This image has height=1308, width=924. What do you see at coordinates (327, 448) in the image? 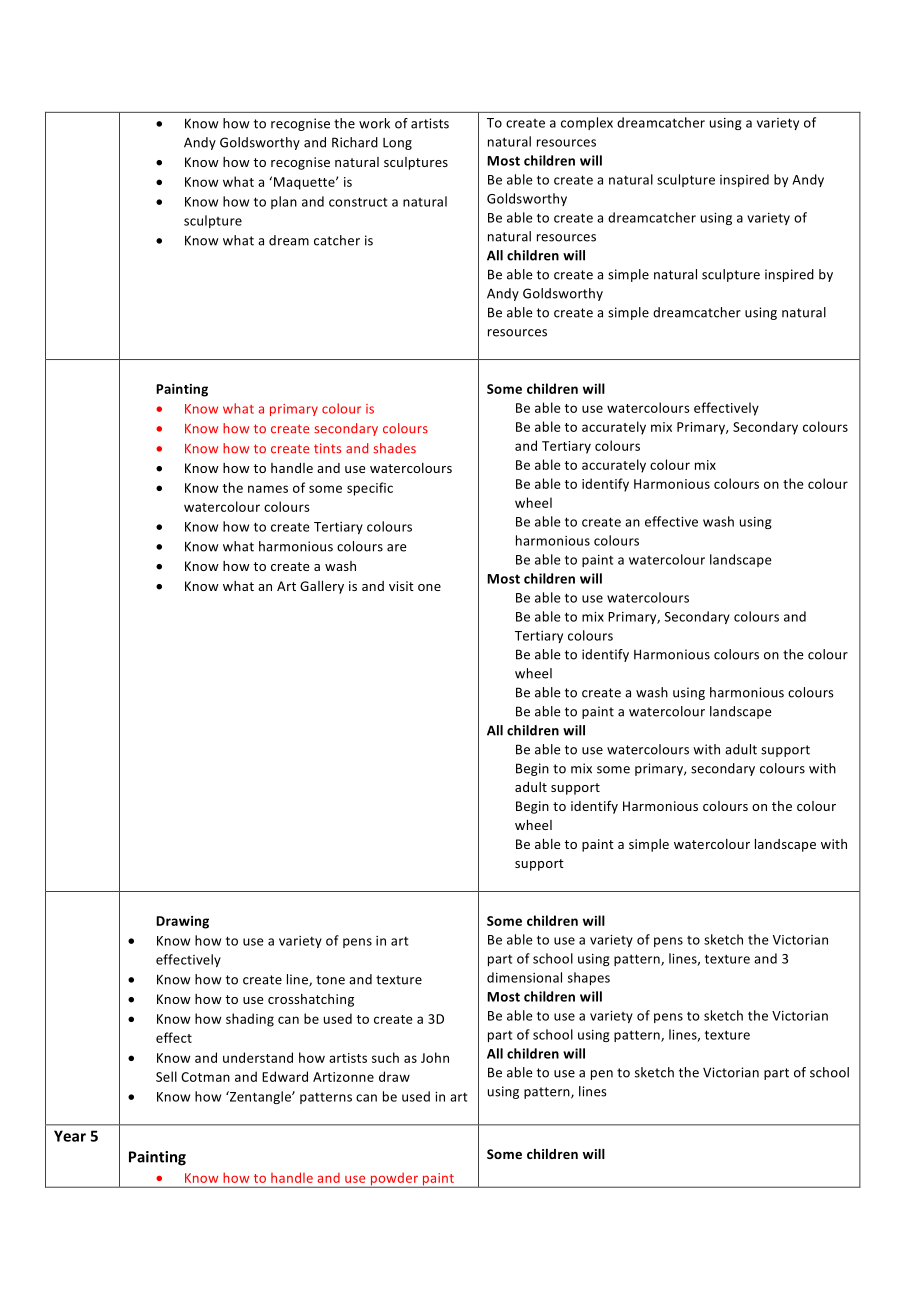
I see `tints` at bounding box center [327, 448].
